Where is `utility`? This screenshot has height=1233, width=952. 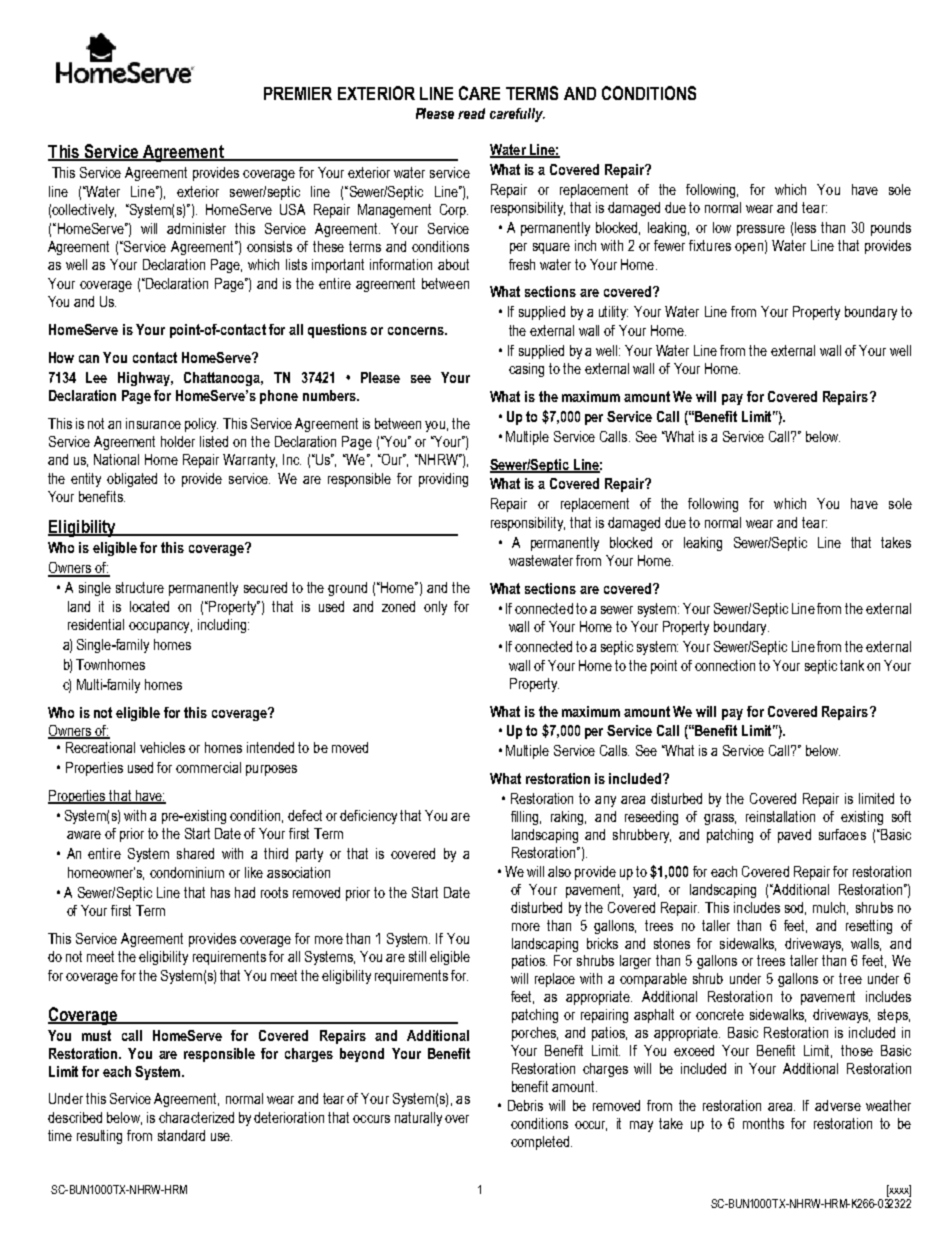 utility is located at coordinates (613, 313).
